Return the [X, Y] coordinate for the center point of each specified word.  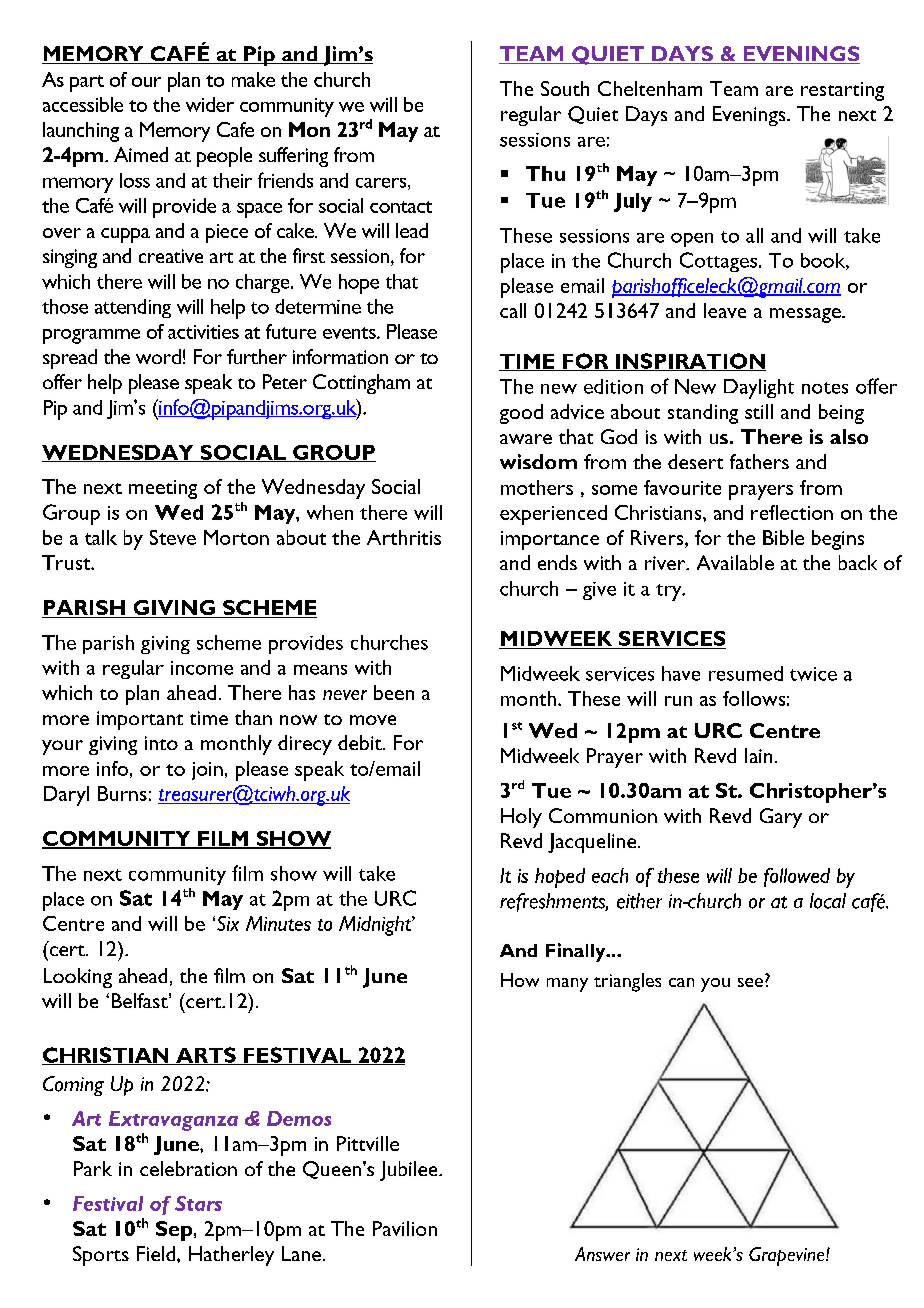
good [521, 414]
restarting [842, 91]
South [565, 88]
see [752, 982]
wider [210, 104]
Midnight [376, 926]
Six [228, 923]
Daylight [759, 389]
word [158, 356]
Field [157, 1253]
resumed [746, 673]
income [202, 668]
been [394, 692]
